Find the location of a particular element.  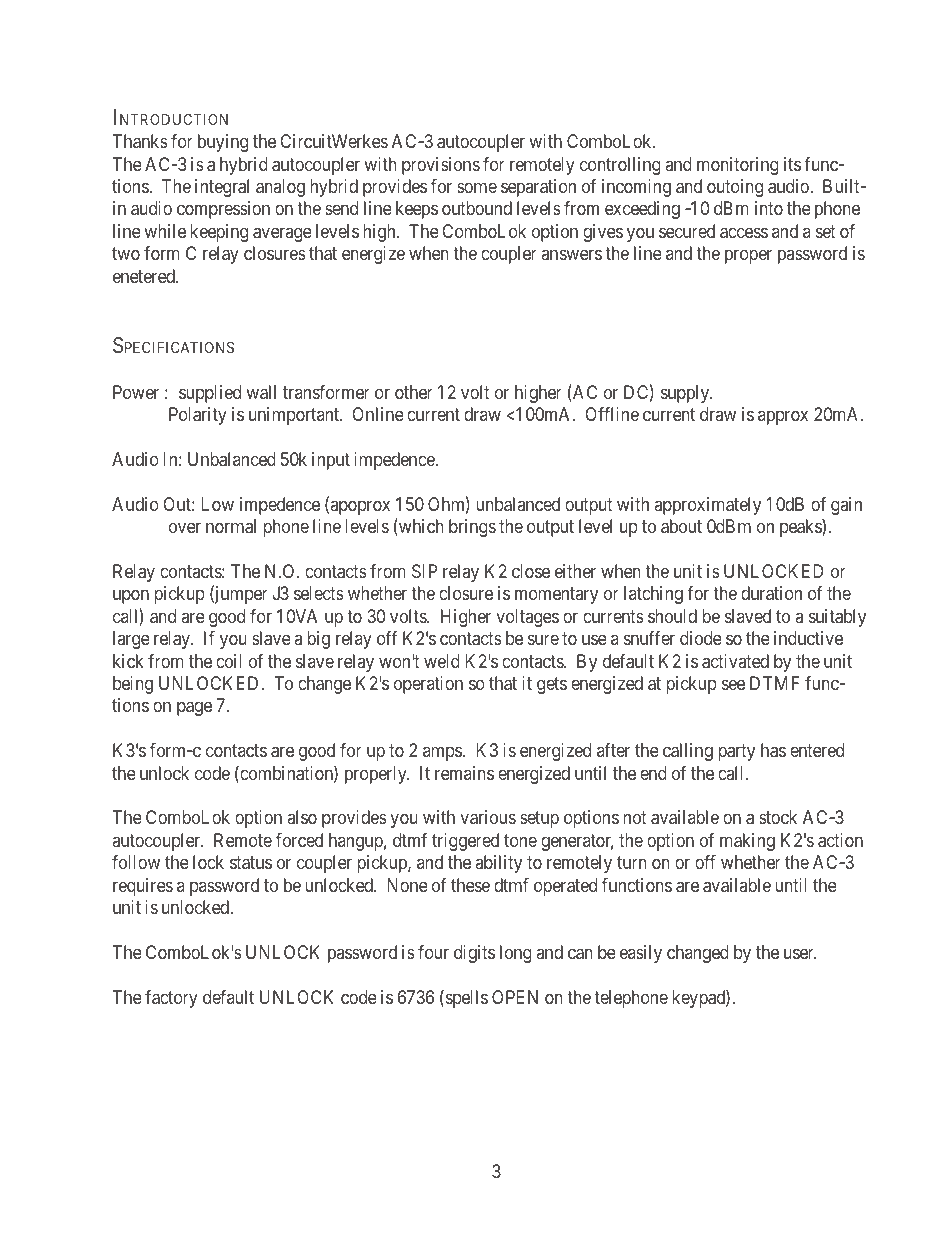

normal is located at coordinates (231, 526).
